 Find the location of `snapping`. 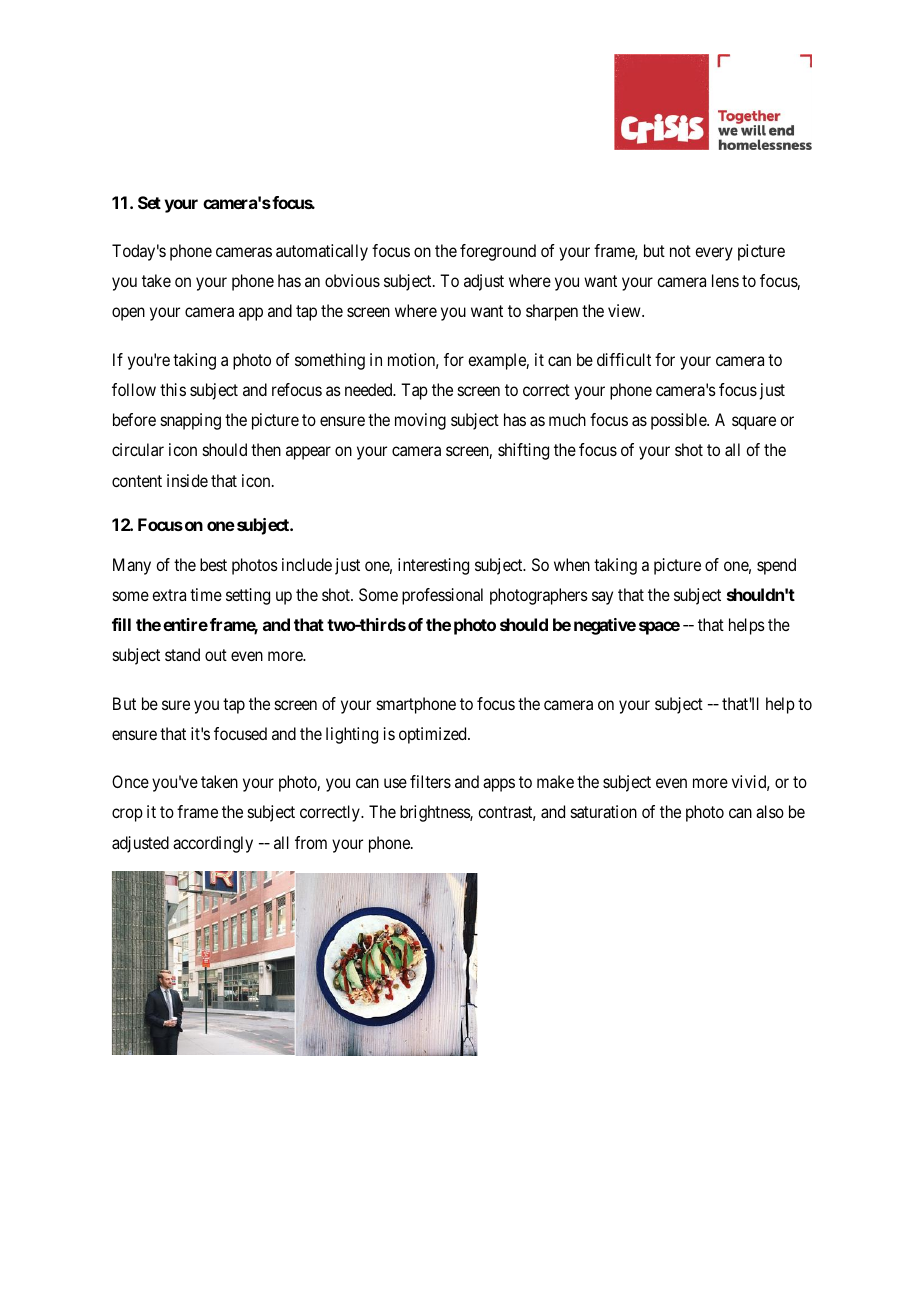

snapping is located at coordinates (191, 421).
